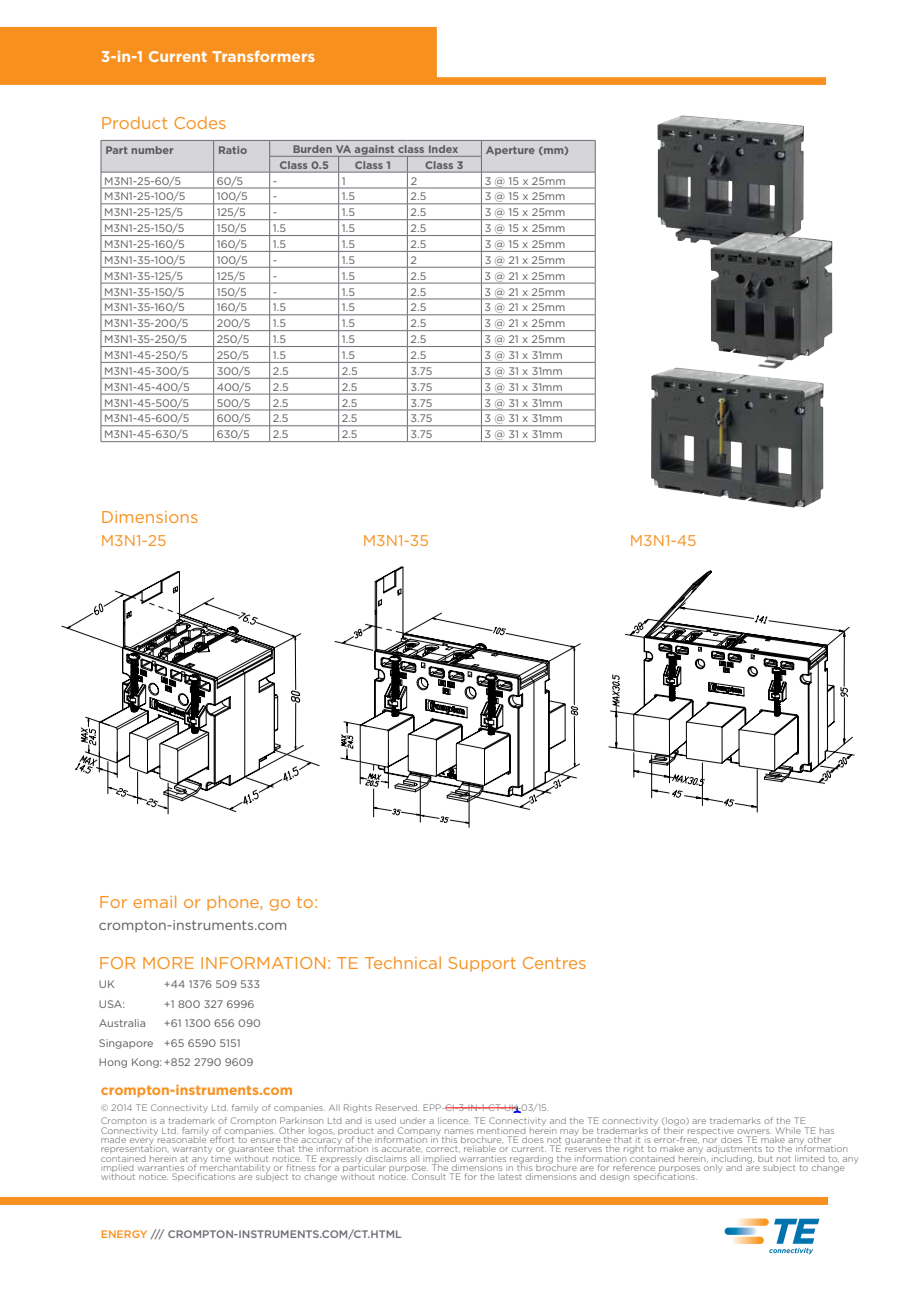 The height and width of the image is (1308, 924). I want to click on Aperture, so click(510, 151).
